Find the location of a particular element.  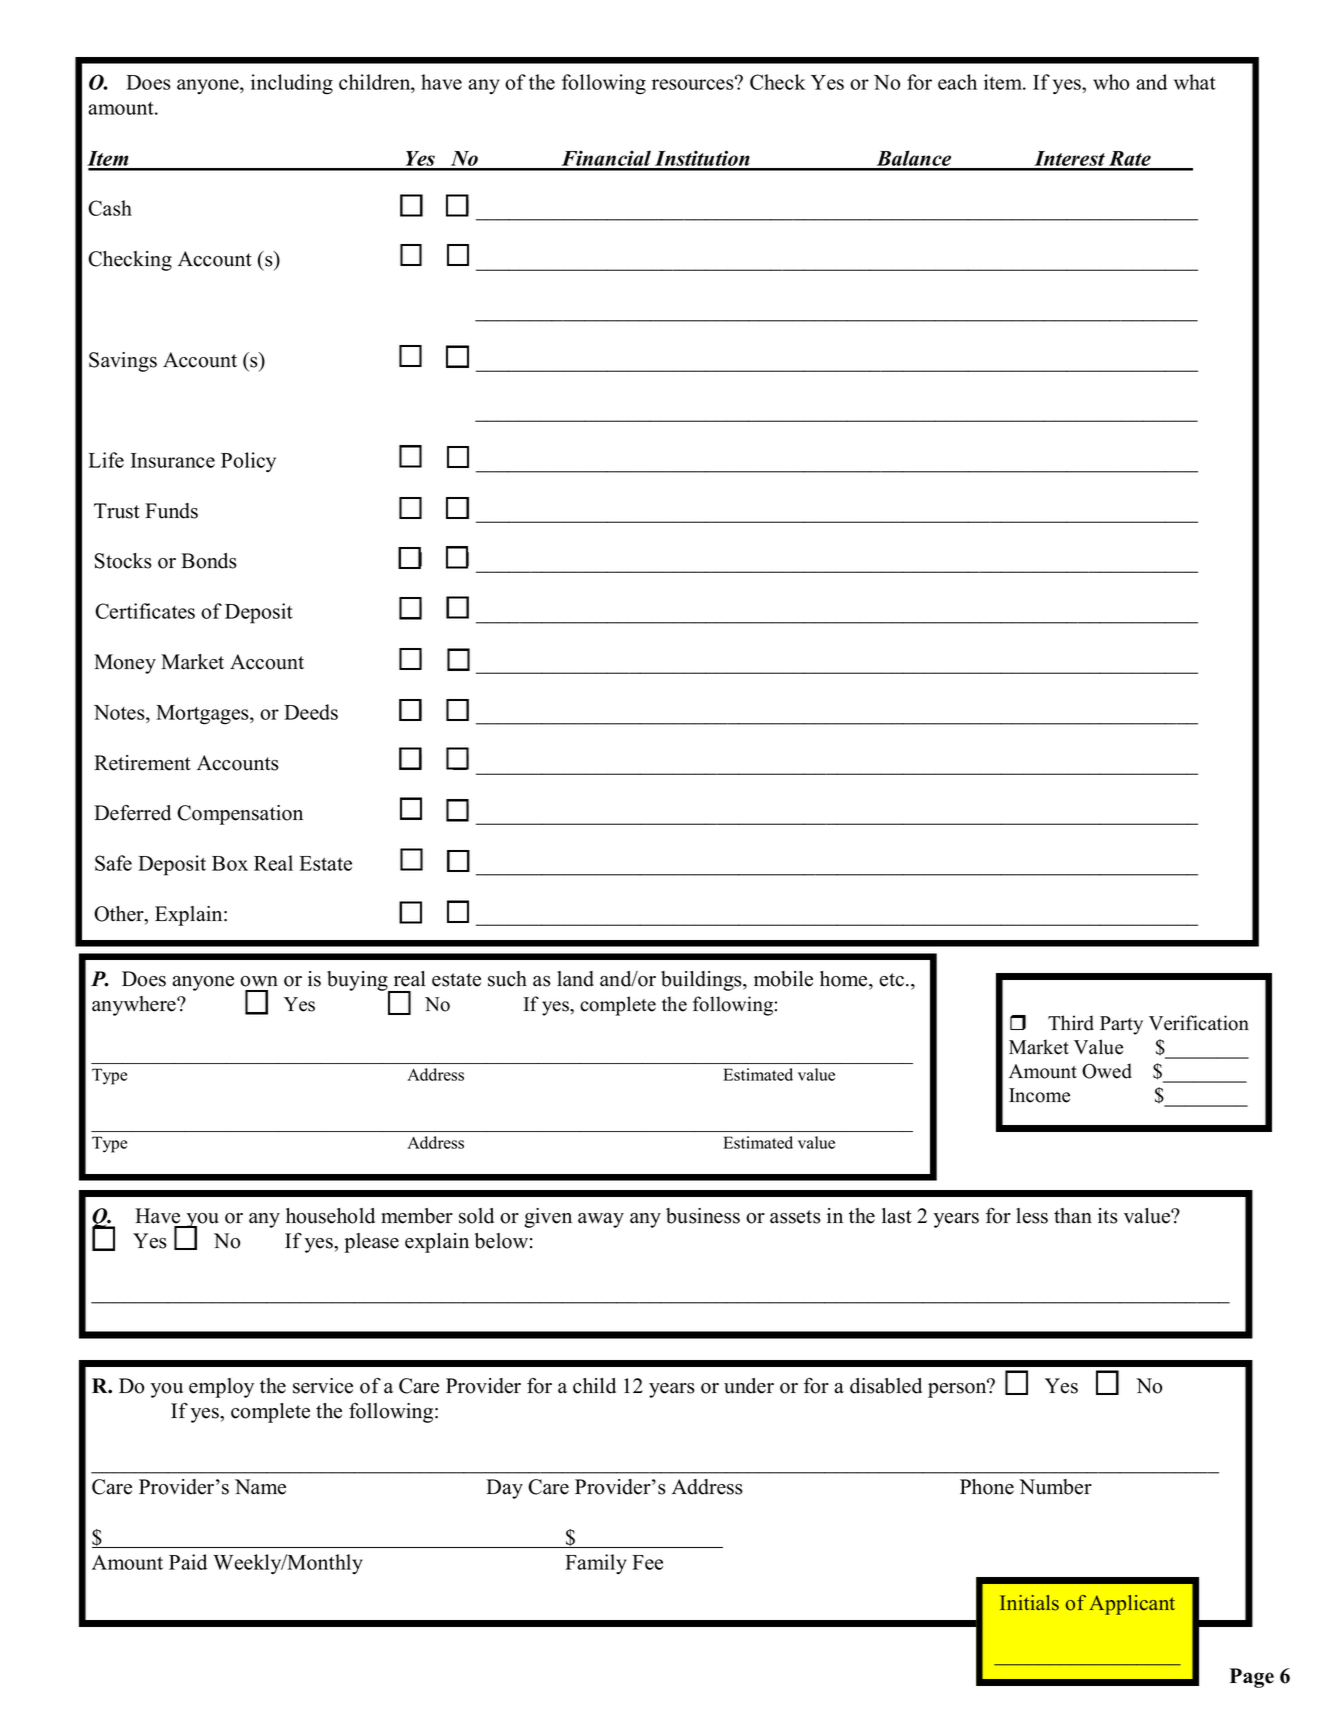

buildings is located at coordinates (702, 981).
